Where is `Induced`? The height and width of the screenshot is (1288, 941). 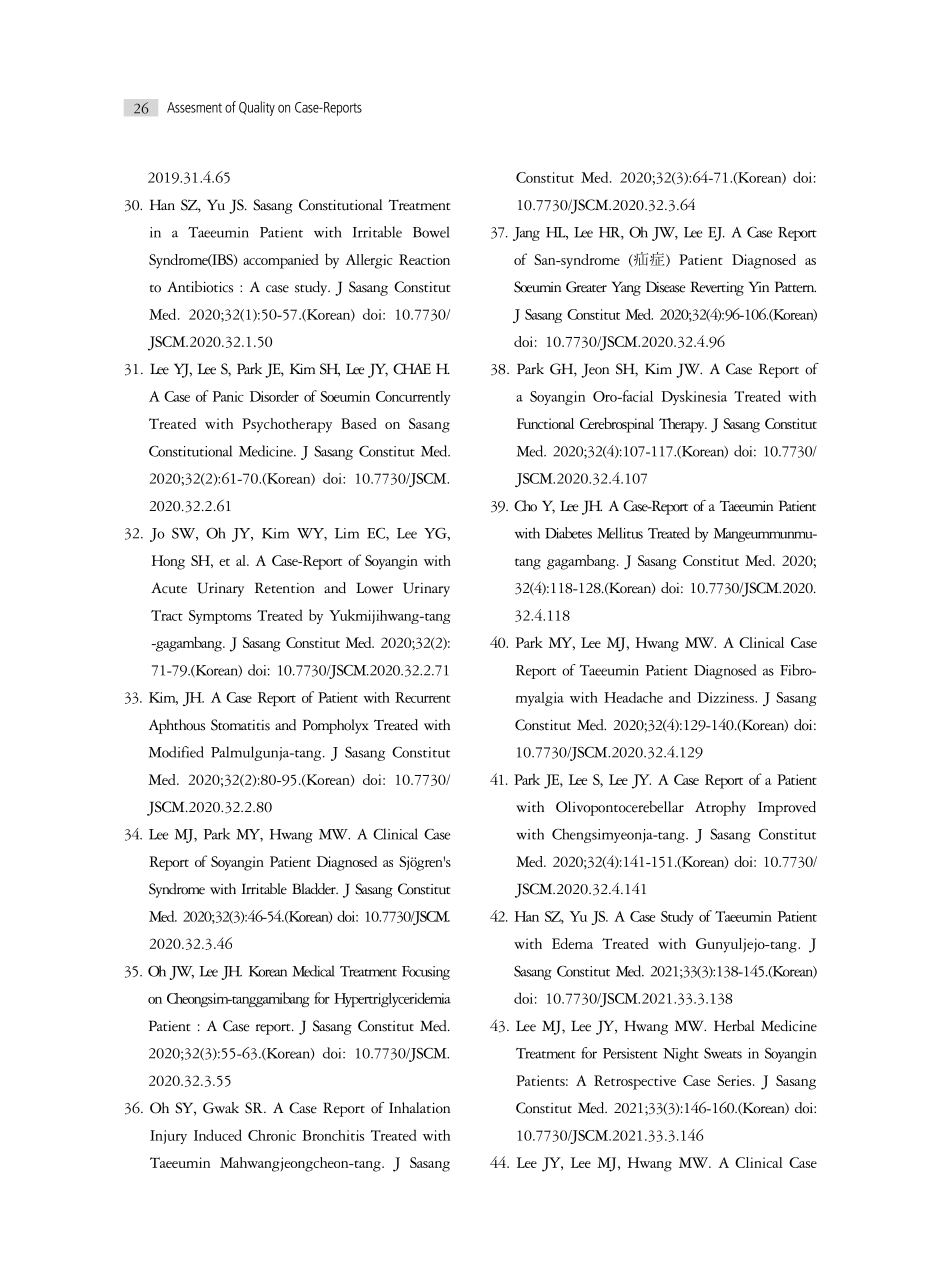
Induced is located at coordinates (218, 1135).
